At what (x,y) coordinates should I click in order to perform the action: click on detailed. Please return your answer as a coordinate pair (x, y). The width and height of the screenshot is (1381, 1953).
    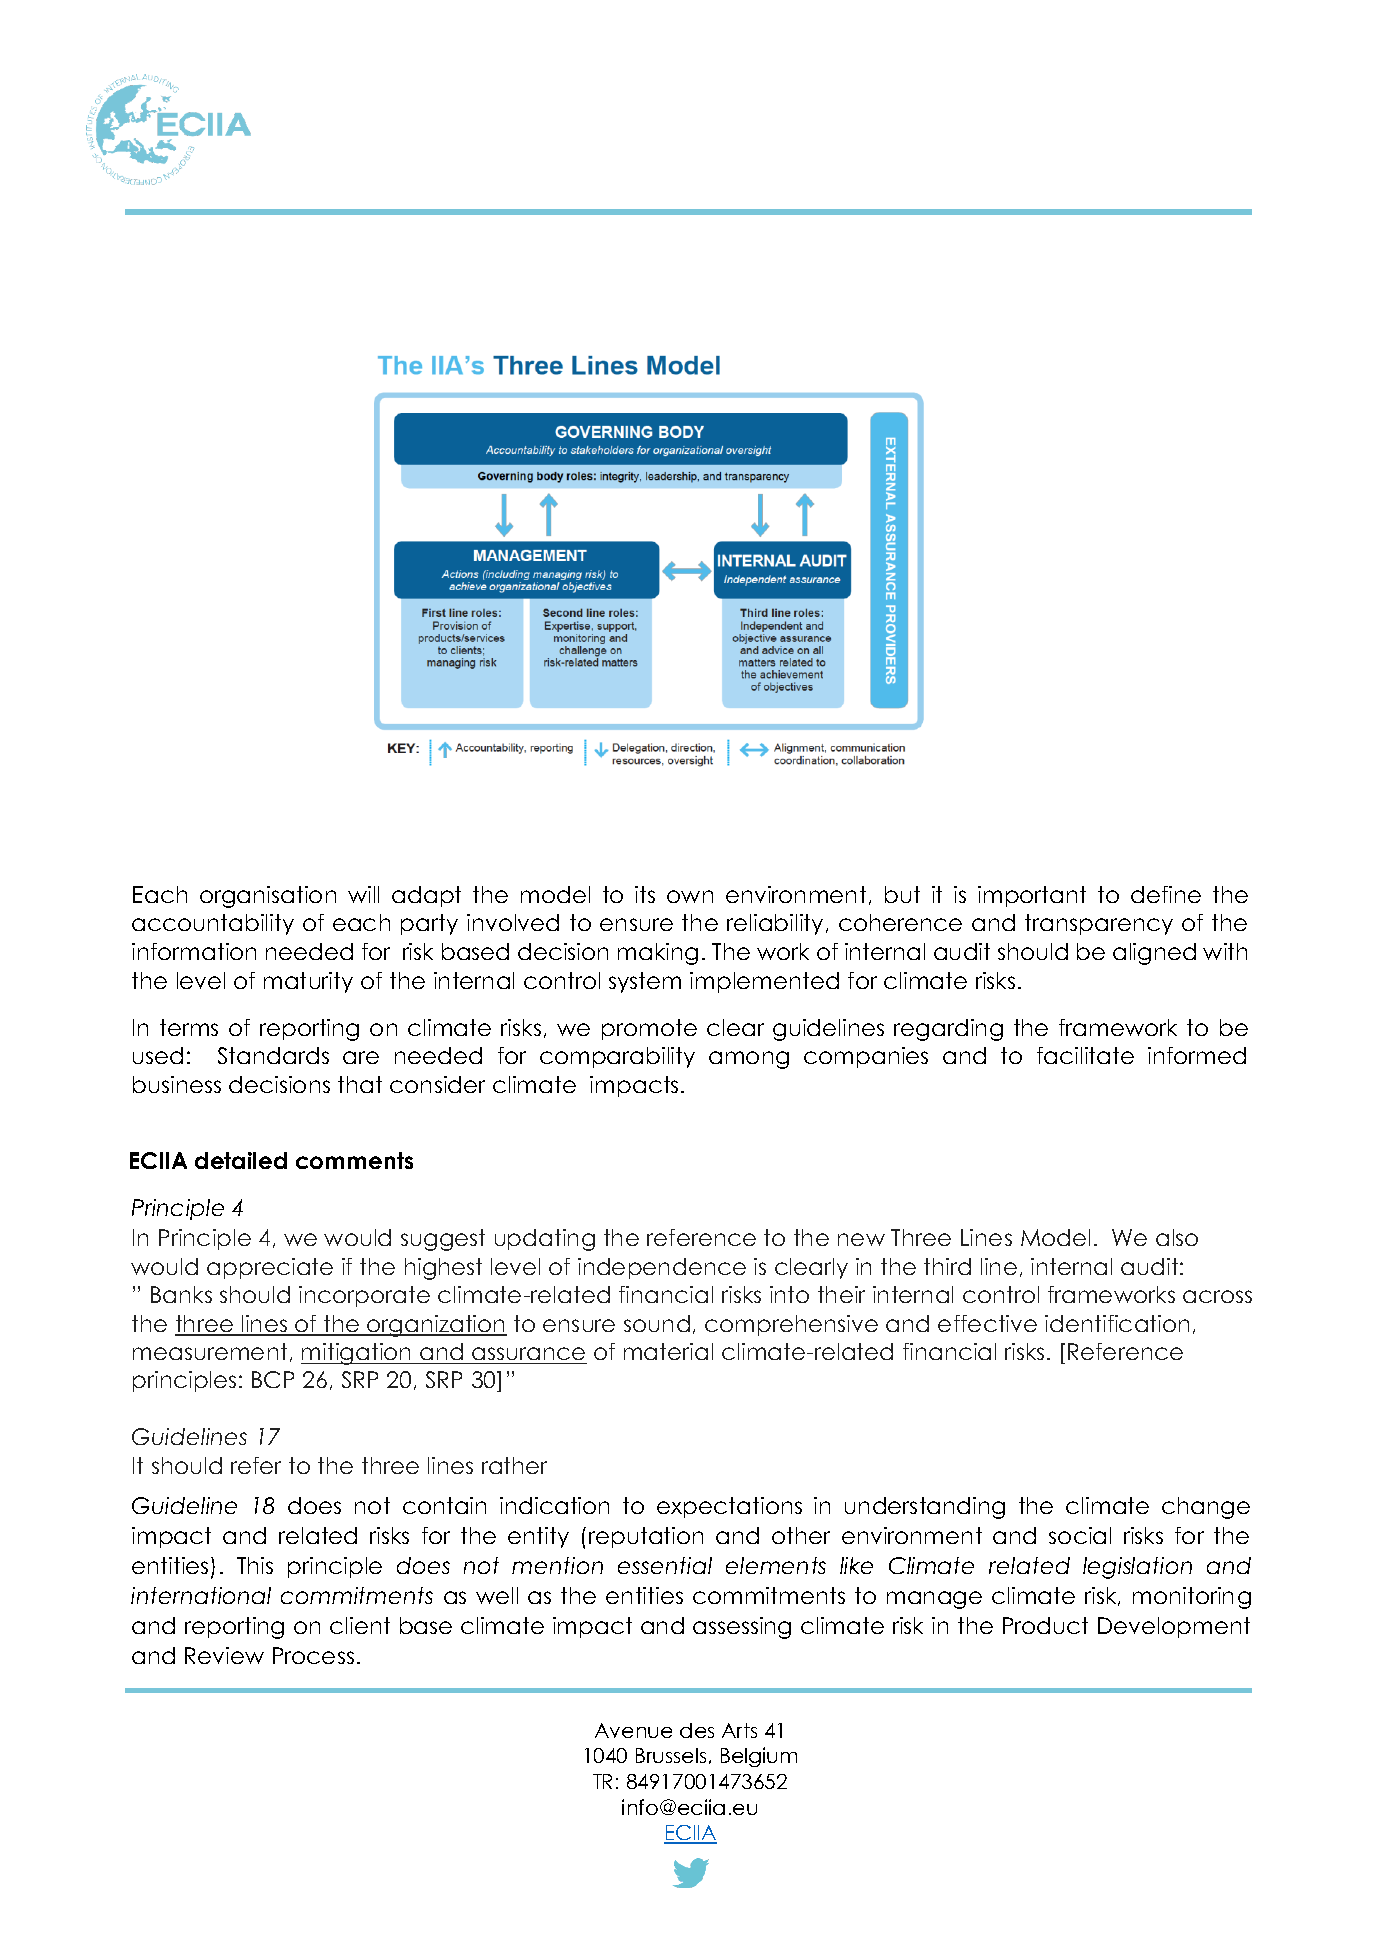
    Looking at the image, I should click on (241, 1160).
